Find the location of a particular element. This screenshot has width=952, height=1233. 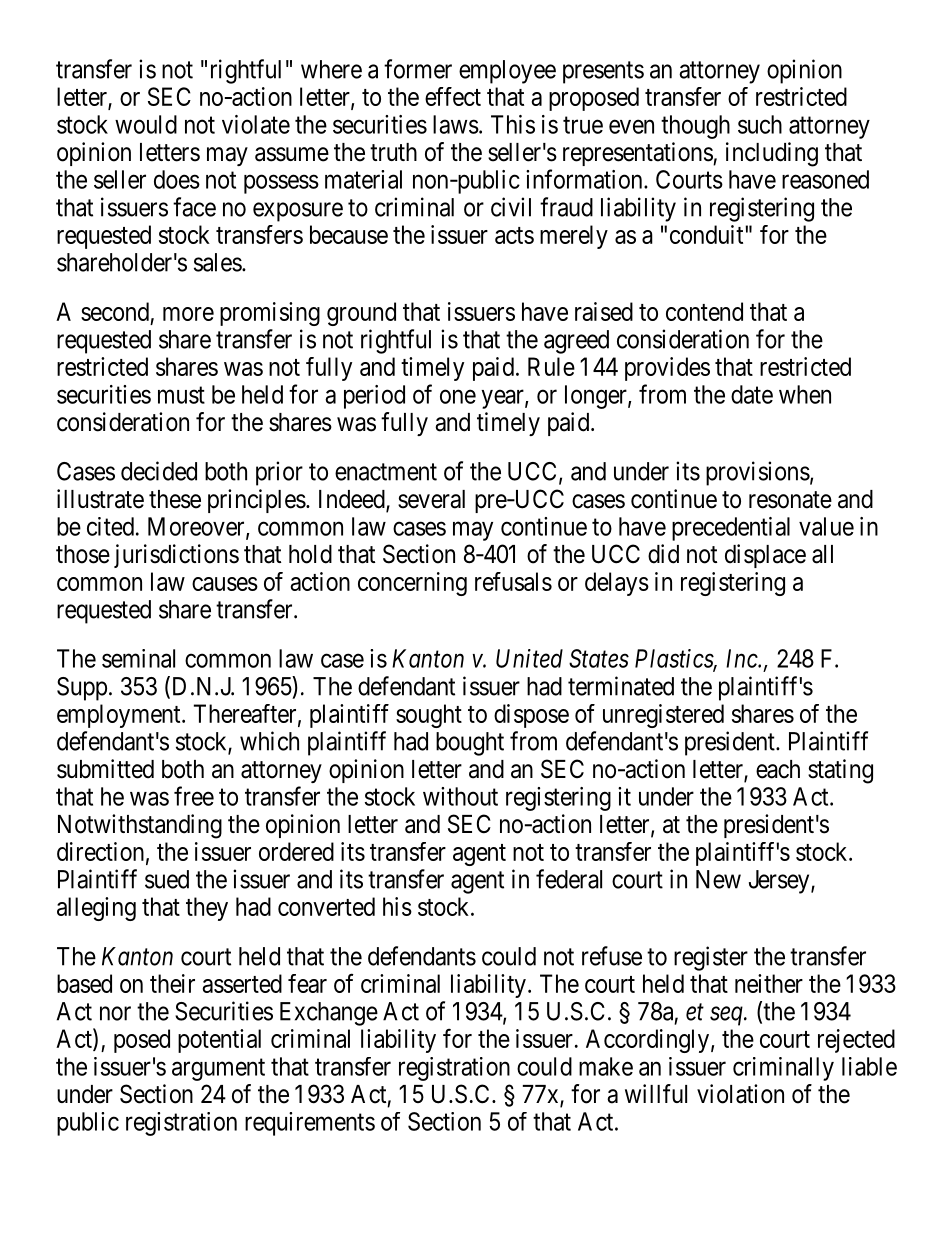

argument is located at coordinates (218, 1070).
